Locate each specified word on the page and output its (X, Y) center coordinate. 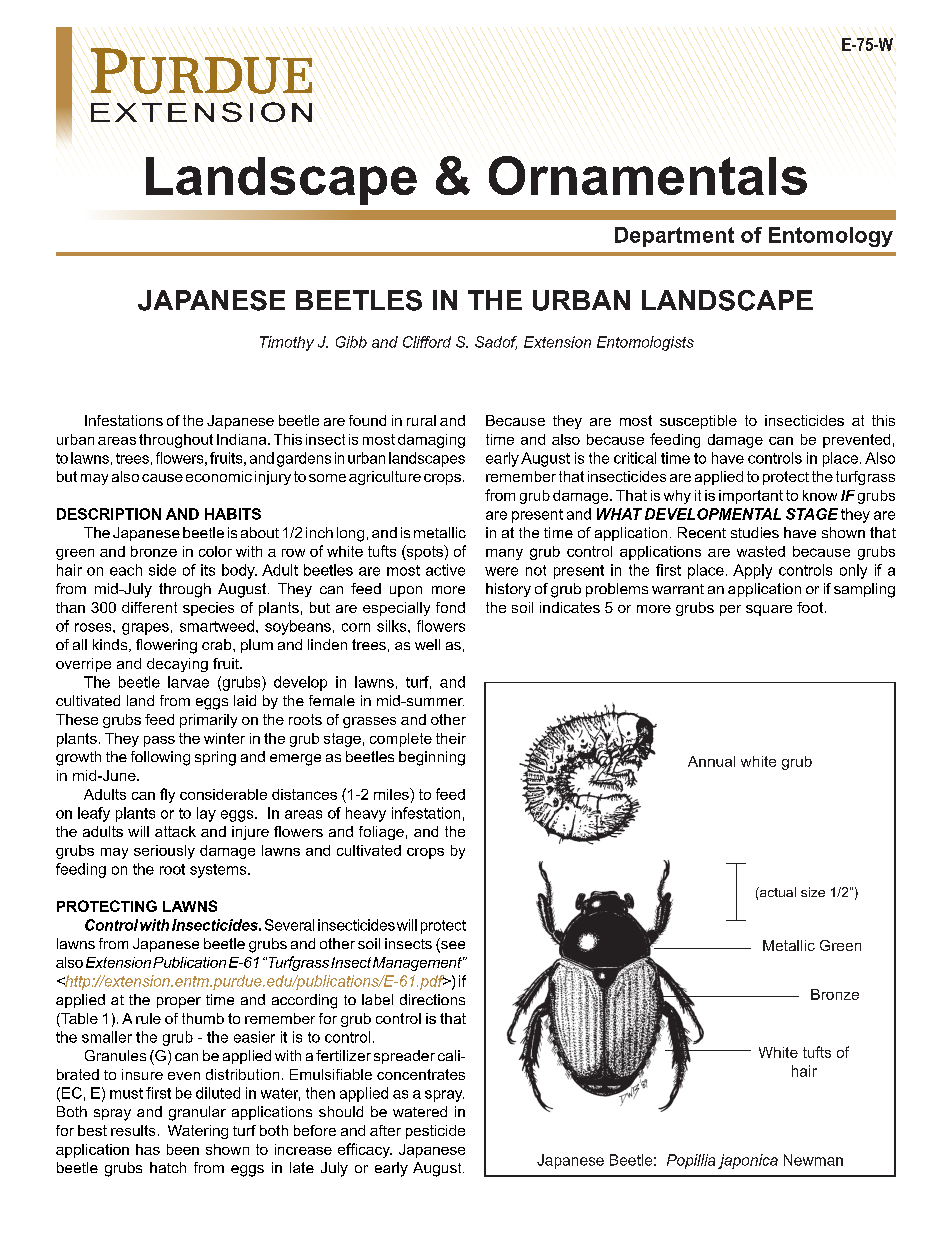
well (427, 644)
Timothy (287, 343)
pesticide (435, 1132)
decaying (177, 665)
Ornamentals (648, 175)
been (183, 1149)
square (769, 610)
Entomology (831, 237)
